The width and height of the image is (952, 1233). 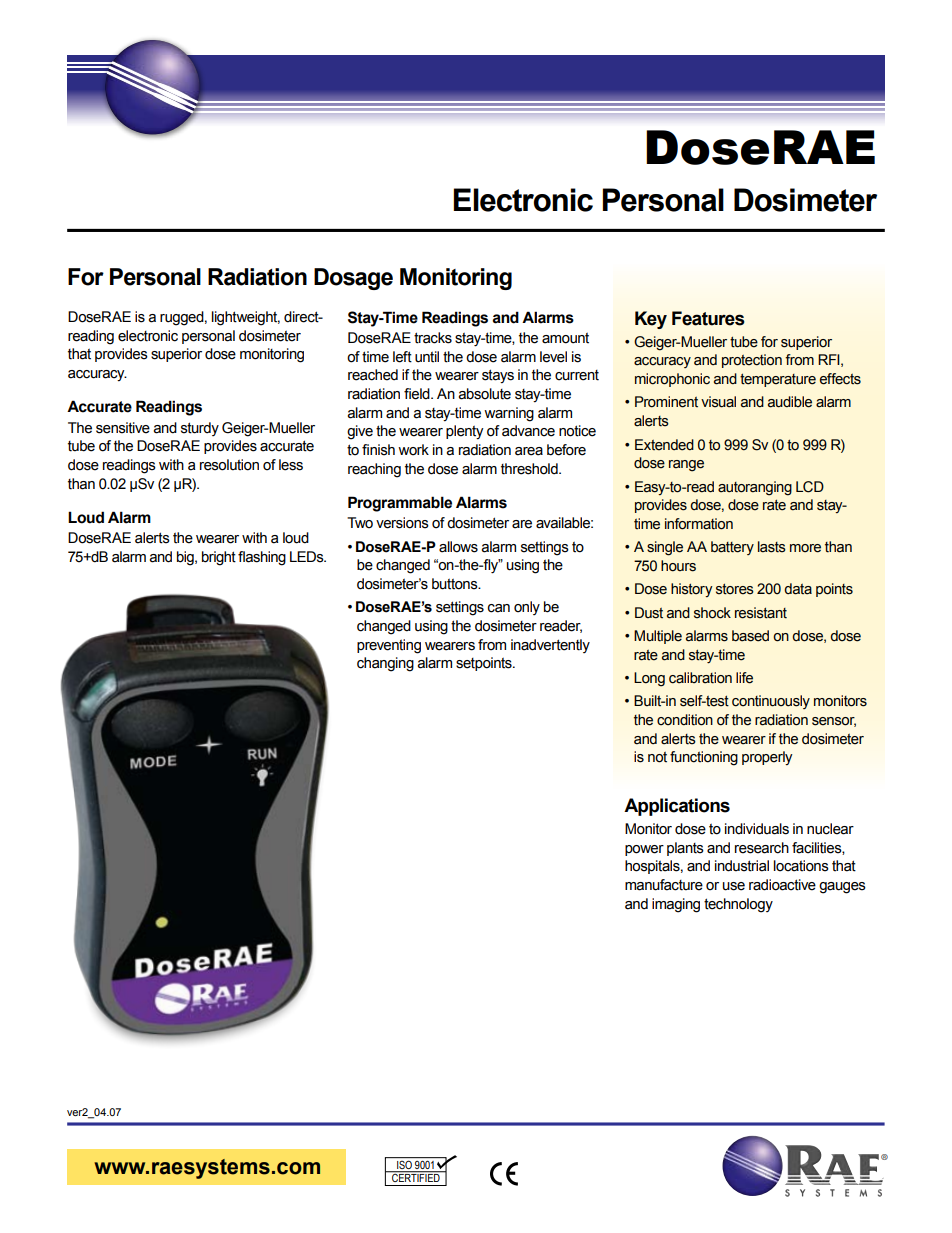 I want to click on sturdy, so click(x=200, y=429).
